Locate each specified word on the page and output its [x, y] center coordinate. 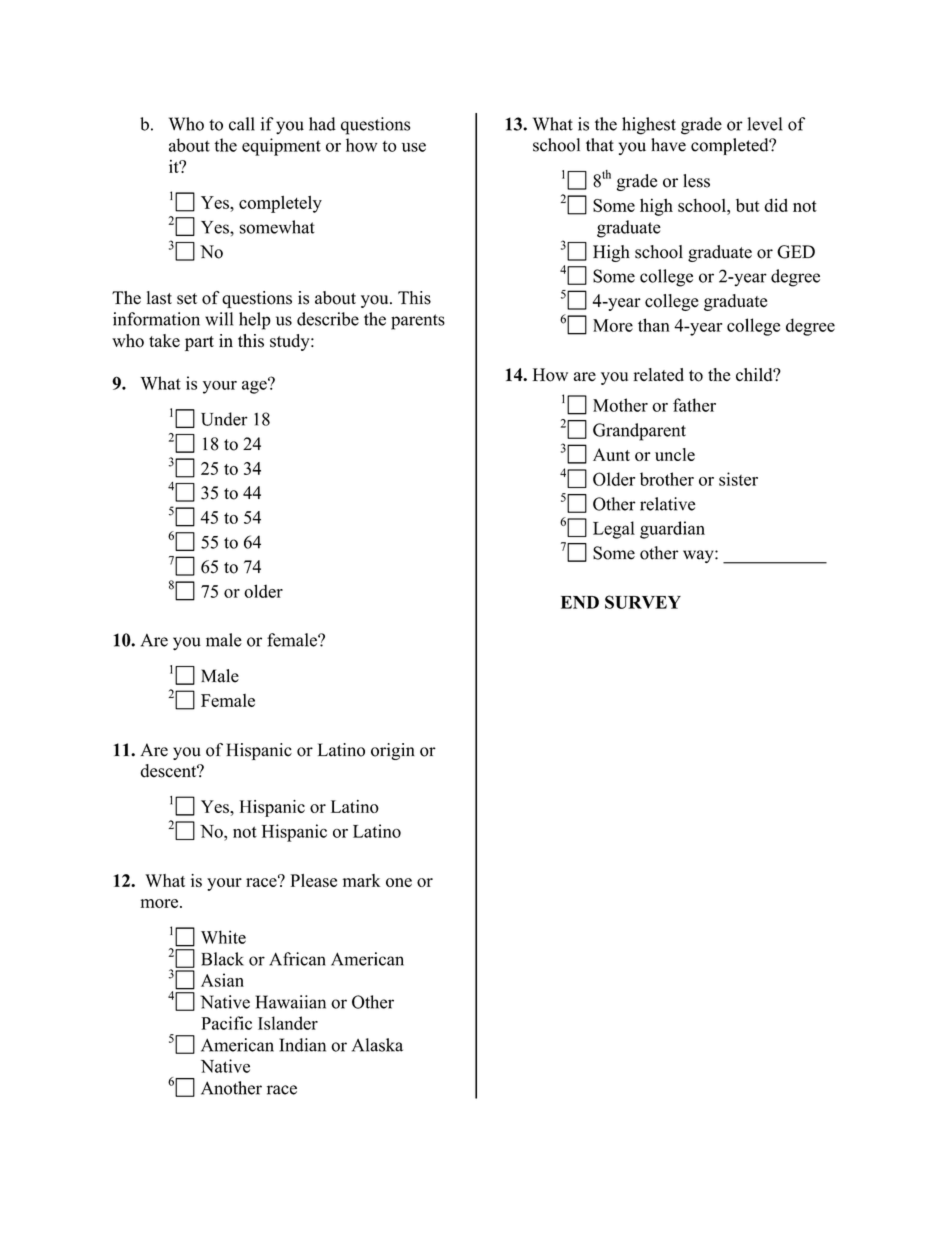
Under [224, 419]
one [399, 882]
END [580, 602]
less [696, 181]
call [242, 124]
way [699, 556]
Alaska [377, 1045]
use [414, 147]
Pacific [226, 1023]
